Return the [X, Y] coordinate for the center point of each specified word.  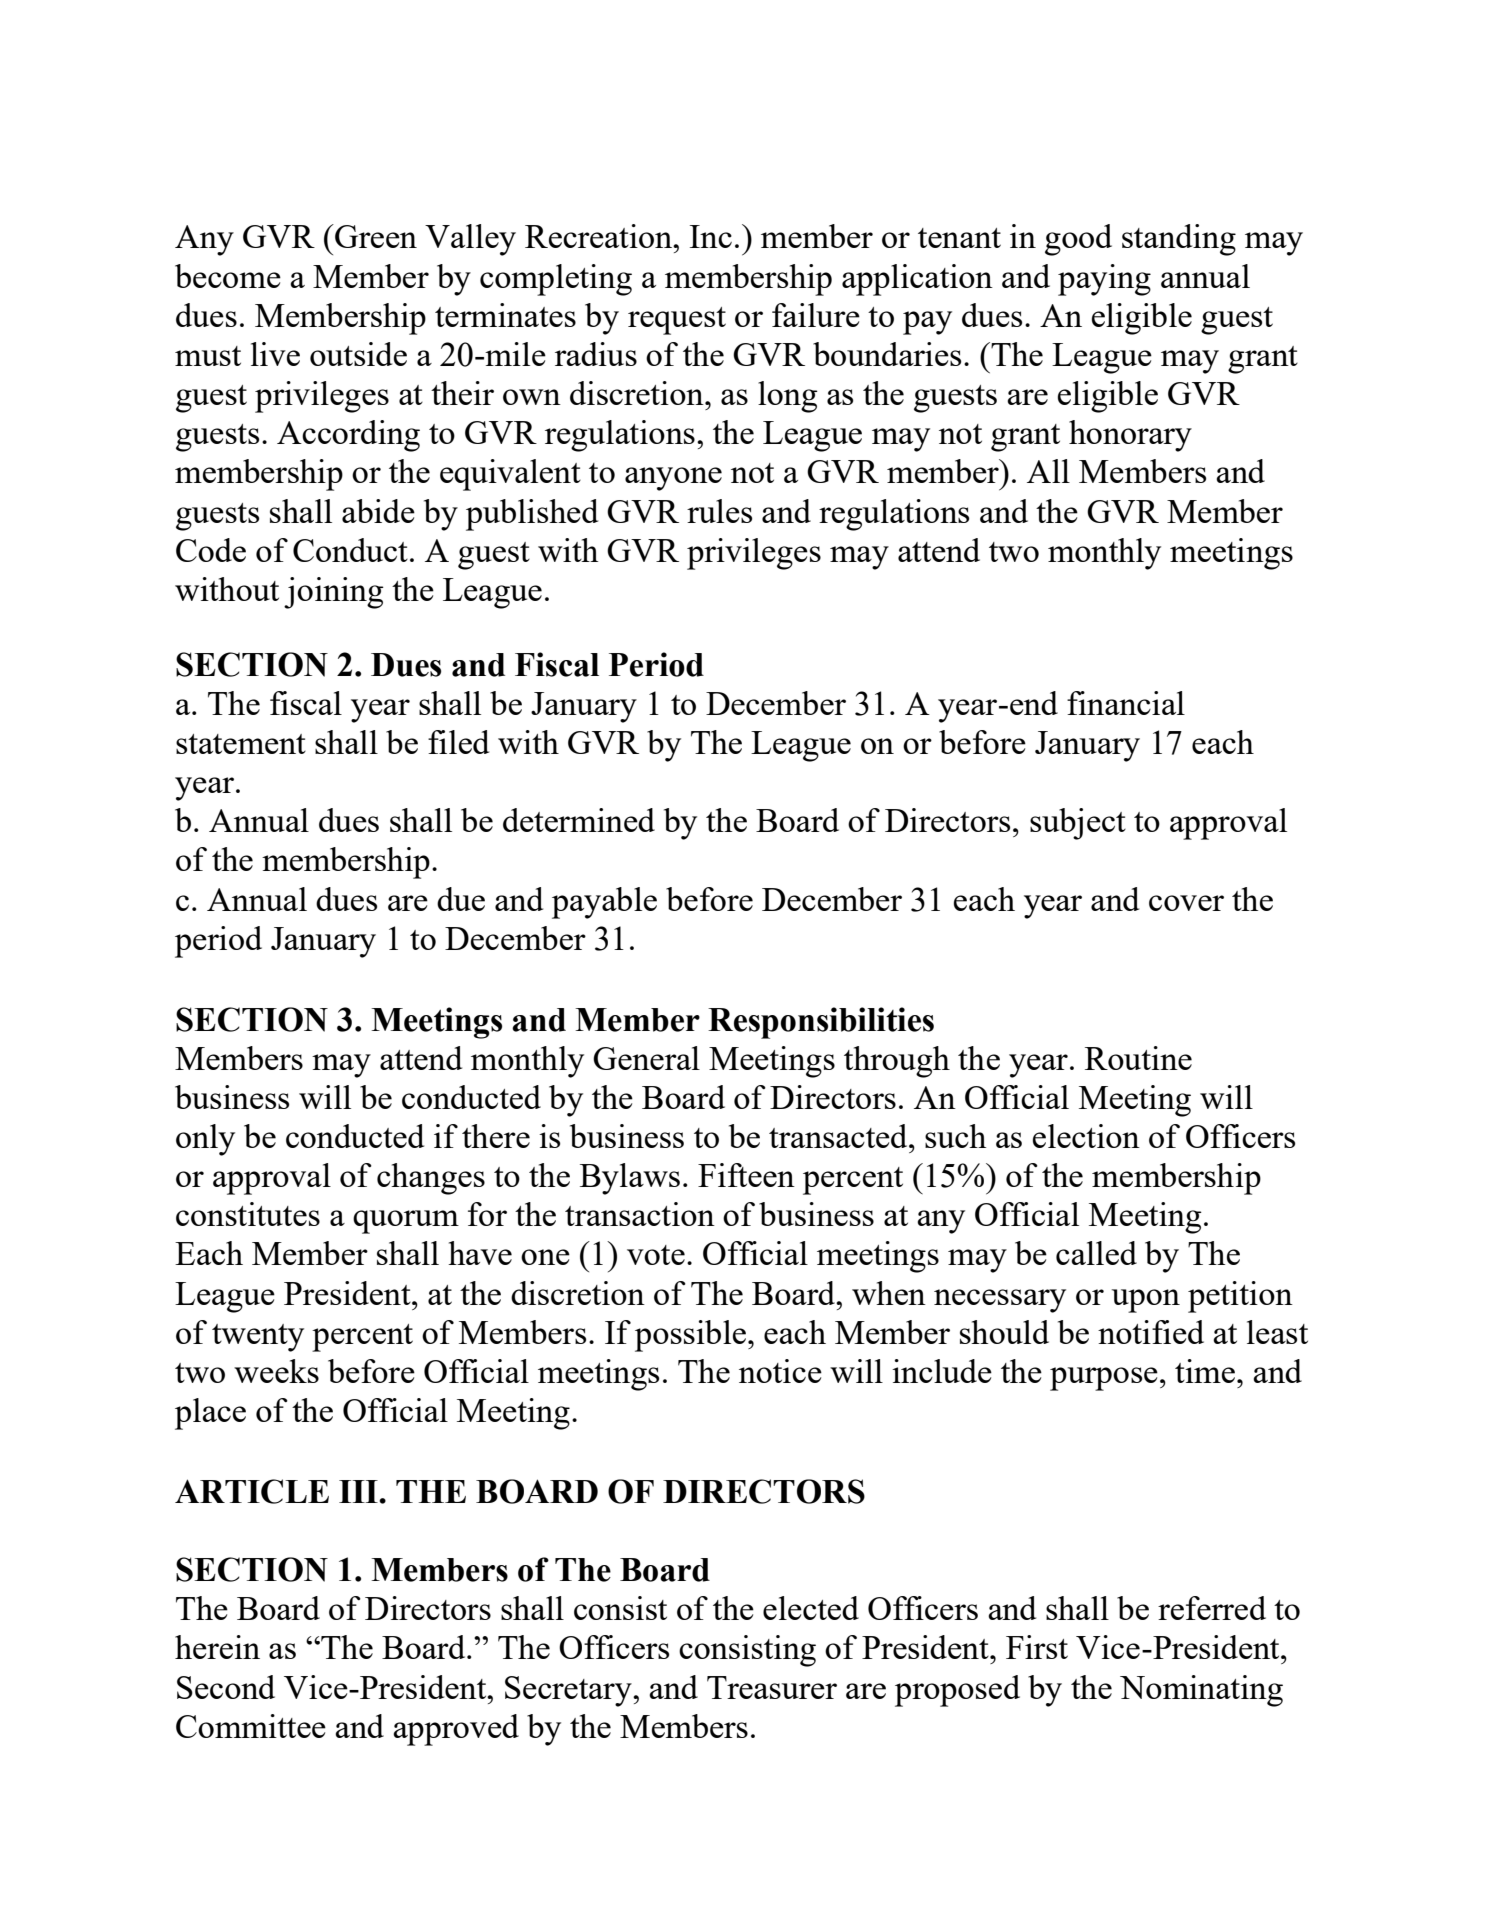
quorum [406, 1222]
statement [241, 744]
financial [1126, 703]
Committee [251, 1726]
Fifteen [746, 1175]
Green [375, 236]
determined [579, 820]
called [1096, 1253]
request [677, 321]
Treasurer [772, 1687]
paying [1104, 280]
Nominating [1201, 1691]
